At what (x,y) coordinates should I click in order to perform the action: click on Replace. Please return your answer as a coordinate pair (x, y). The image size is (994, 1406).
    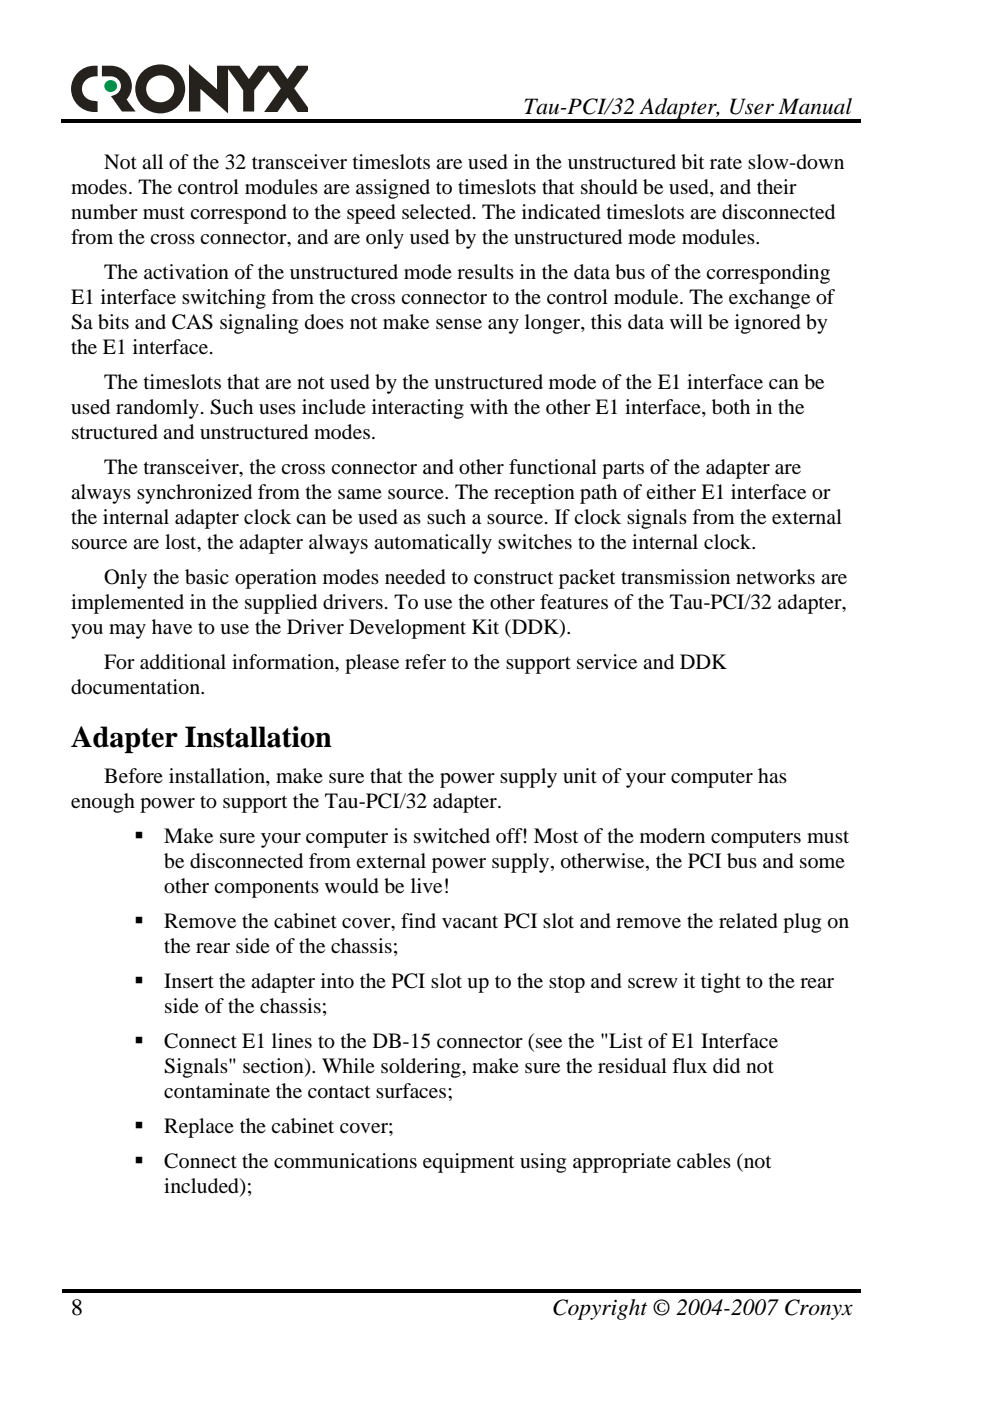
    Looking at the image, I should click on (199, 1128).
